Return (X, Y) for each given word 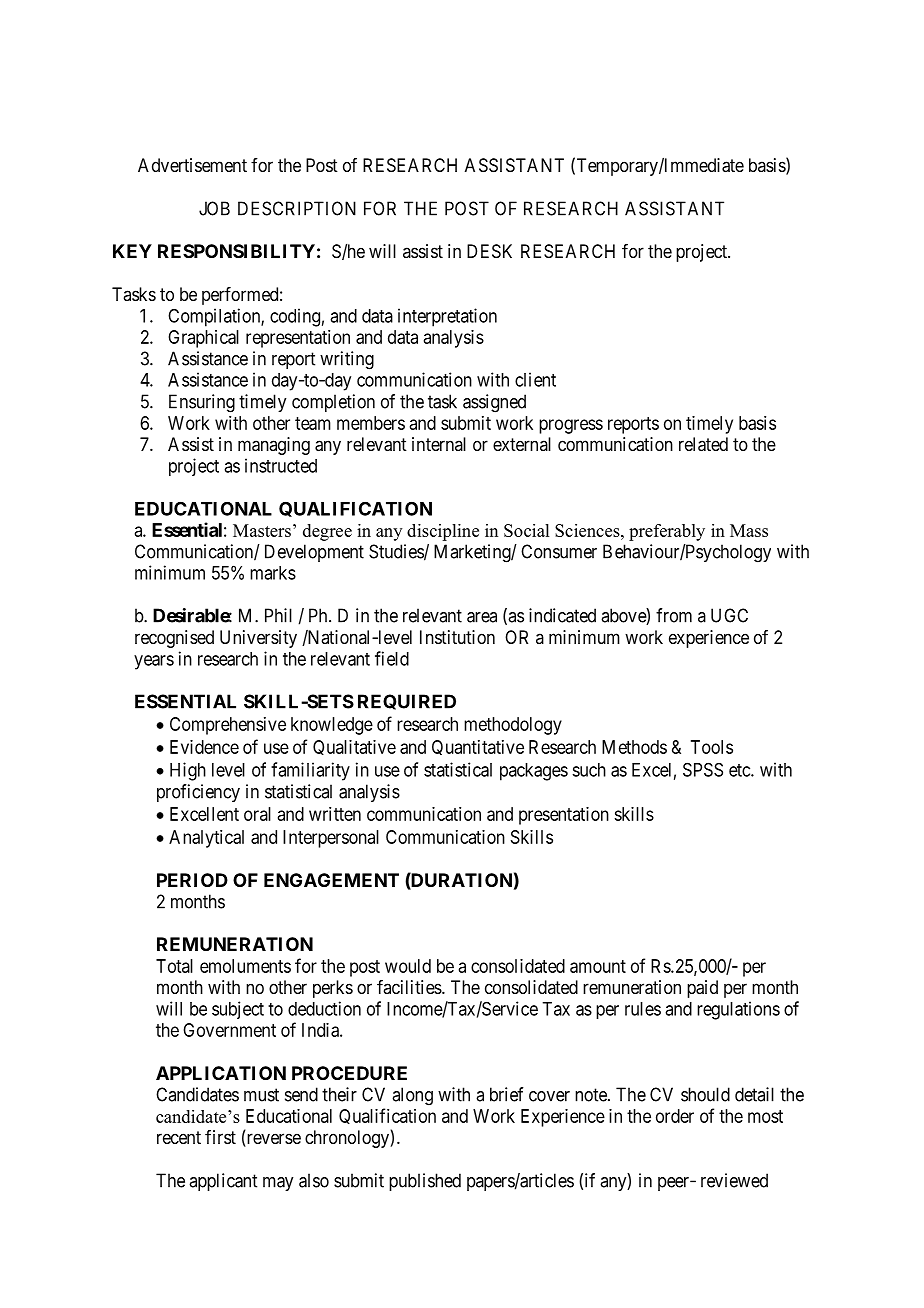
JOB (214, 208)
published (425, 1182)
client (535, 379)
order (675, 1116)
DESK (489, 251)
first (220, 1137)
